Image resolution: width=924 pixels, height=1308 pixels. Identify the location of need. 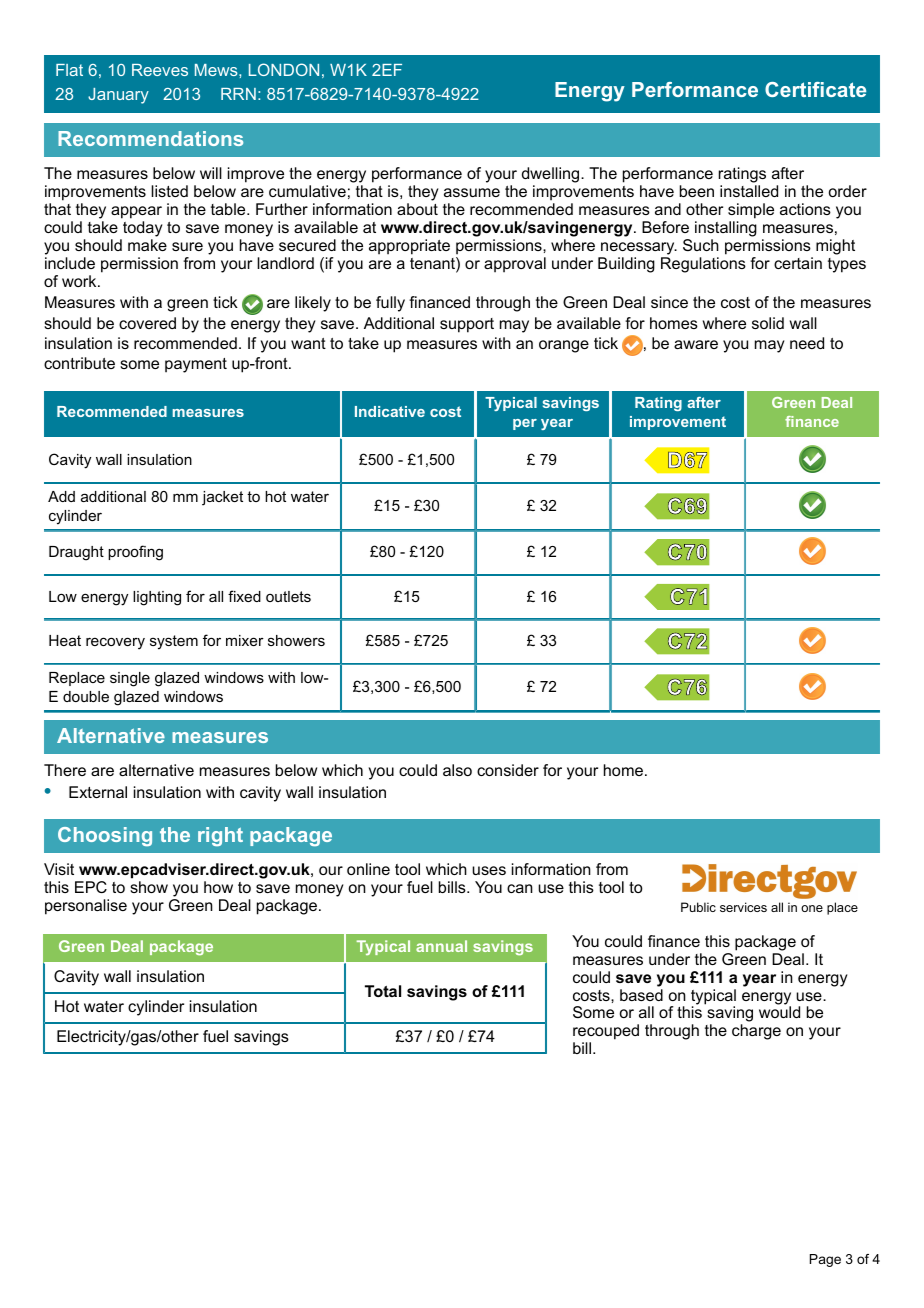
(807, 343).
